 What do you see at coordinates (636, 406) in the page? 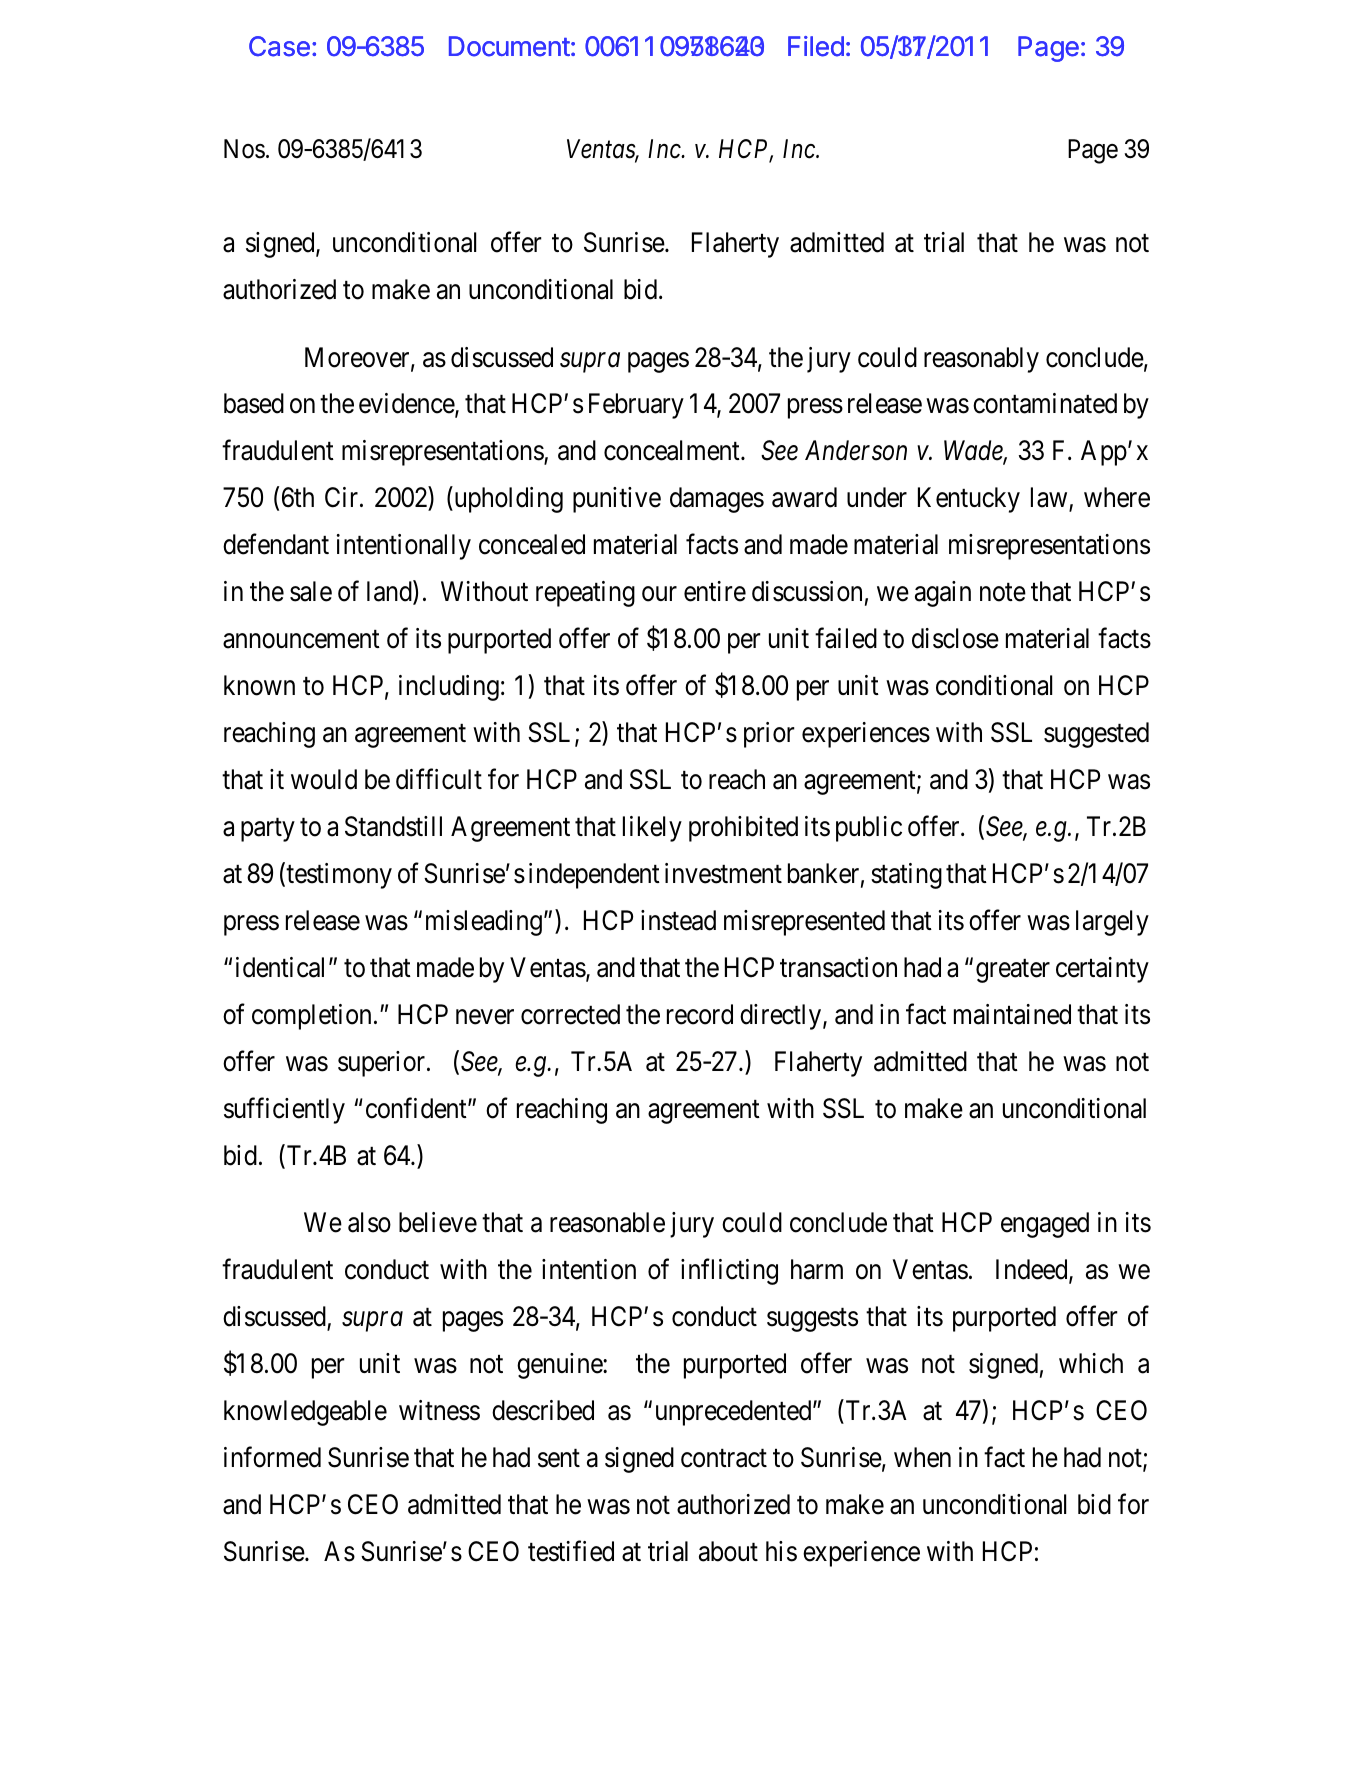
I see `February` at bounding box center [636, 406].
